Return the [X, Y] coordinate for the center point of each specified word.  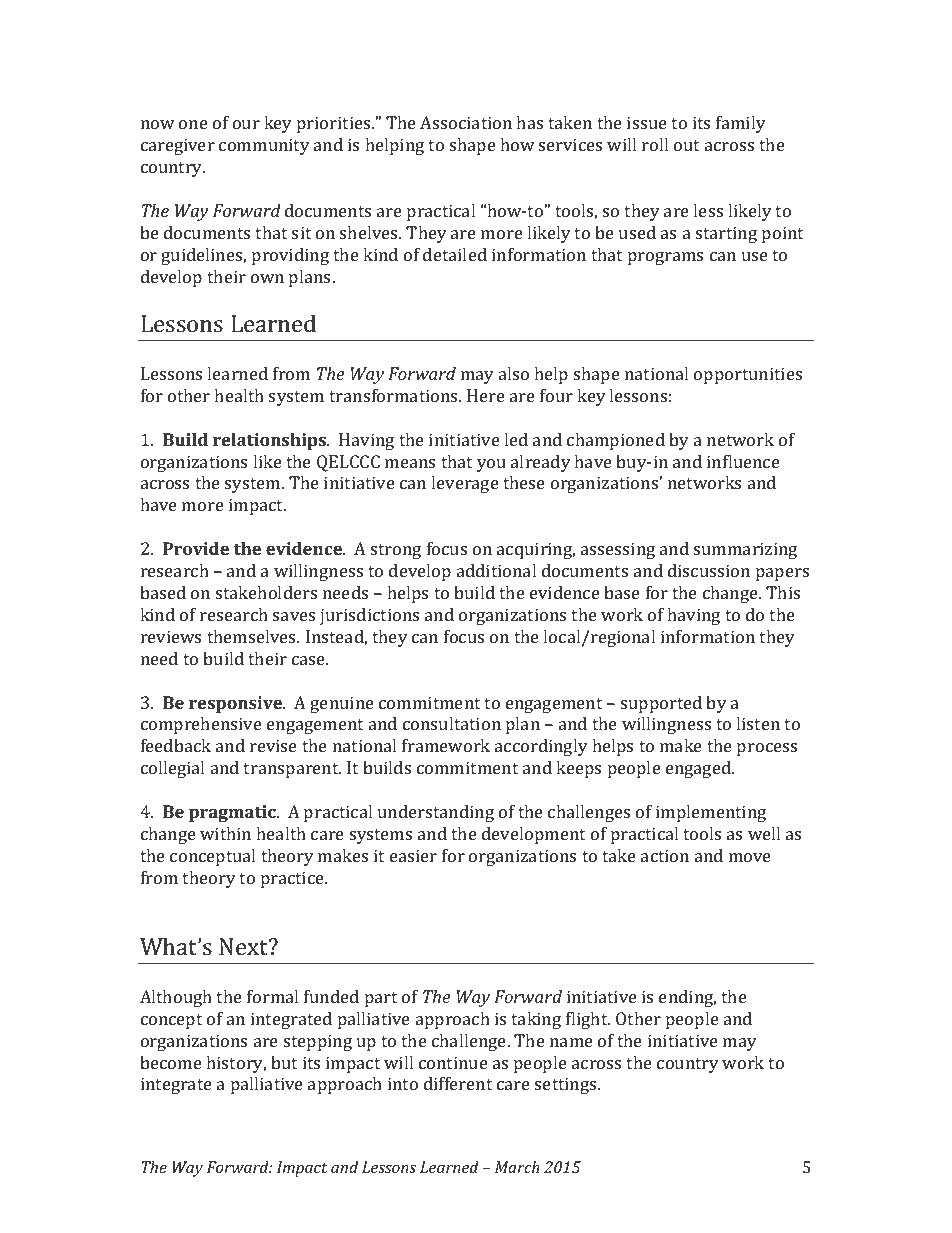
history [236, 1064]
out [686, 145]
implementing [711, 813]
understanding [436, 813]
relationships [270, 441]
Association [466, 122]
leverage [465, 484]
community [264, 146]
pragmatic [233, 813]
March [517, 1167]
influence [743, 461]
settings [567, 1085]
